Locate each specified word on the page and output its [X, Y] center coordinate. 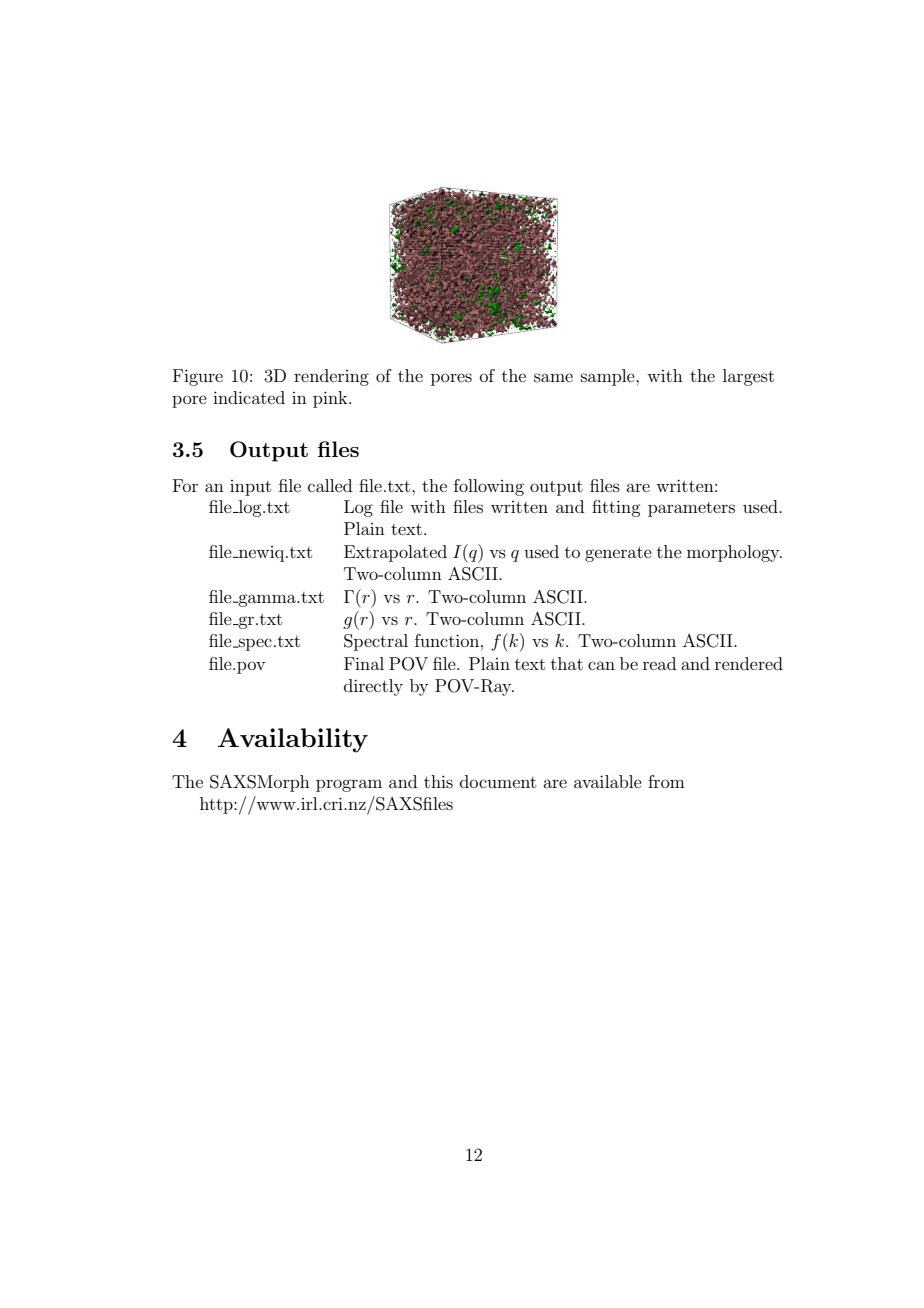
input [250, 488]
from [666, 781]
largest [748, 377]
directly [373, 687]
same [553, 377]
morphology [734, 553]
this [438, 781]
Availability [293, 740]
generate [618, 554]
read [659, 663]
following [489, 487]
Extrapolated [395, 553]
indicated [249, 397]
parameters [691, 509]
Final [364, 663]
